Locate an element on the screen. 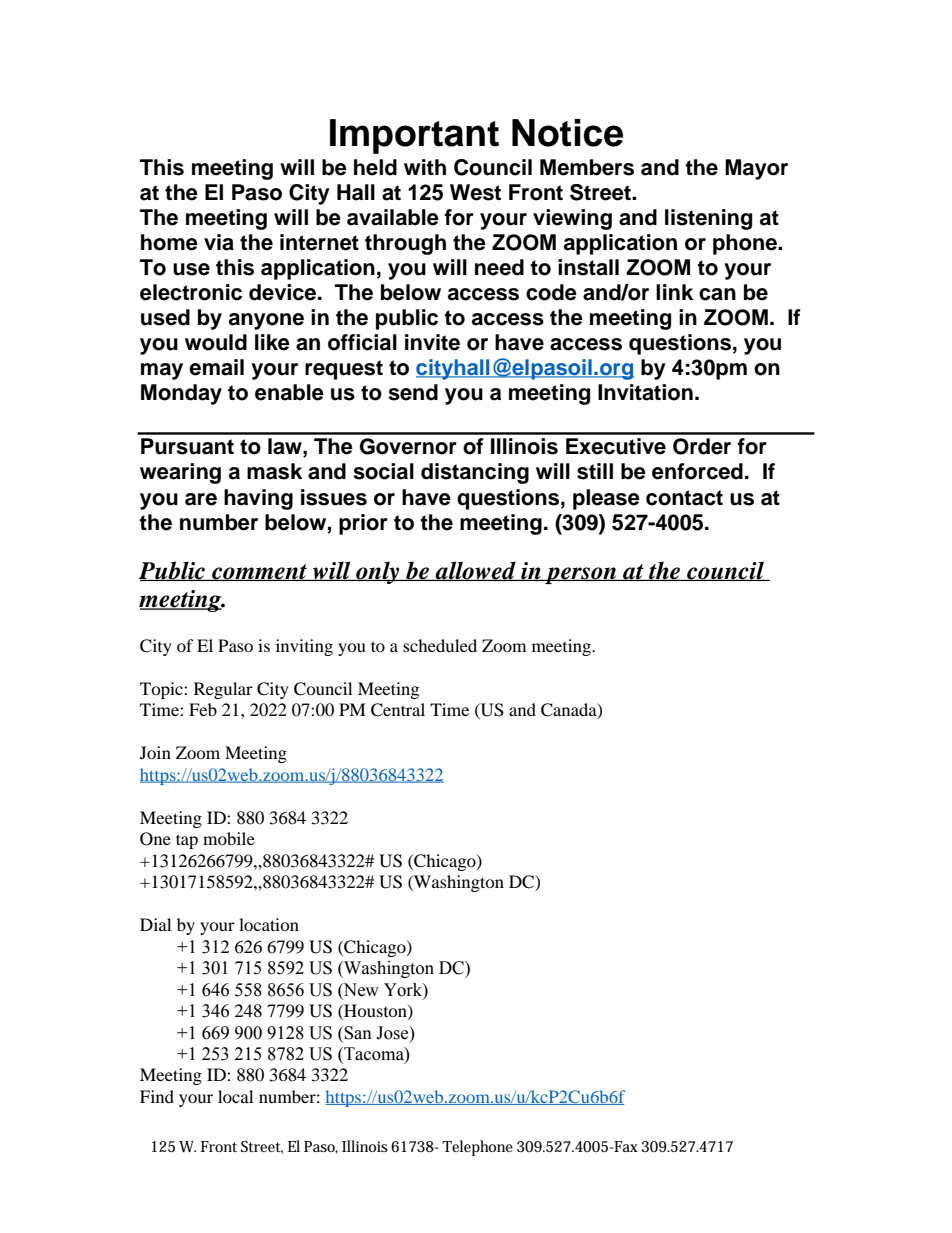  Join is located at coordinates (155, 752).
